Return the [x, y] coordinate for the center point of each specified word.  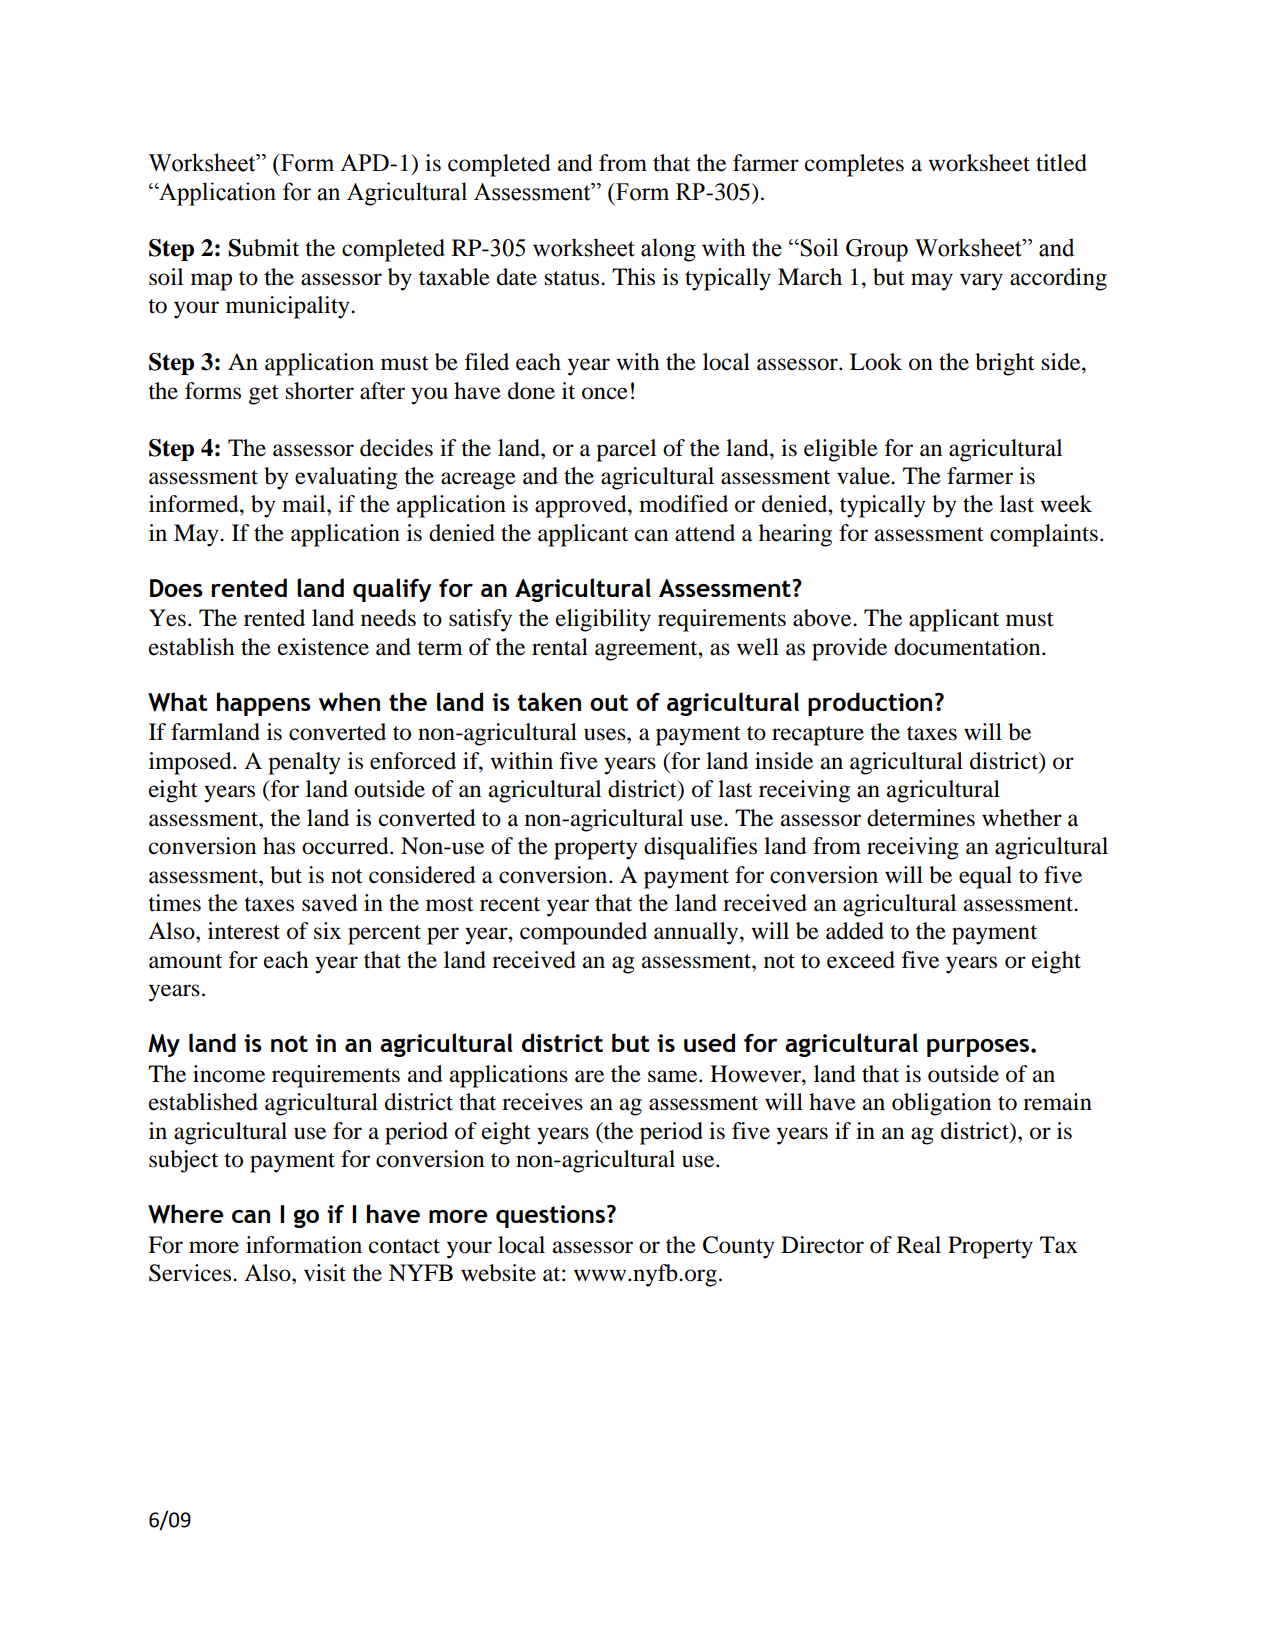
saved [330, 903]
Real [919, 1245]
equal [985, 877]
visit [325, 1273]
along [668, 250]
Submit [263, 248]
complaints [1044, 535]
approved [582, 506]
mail [305, 504]
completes [854, 165]
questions [550, 1216]
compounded [583, 933]
